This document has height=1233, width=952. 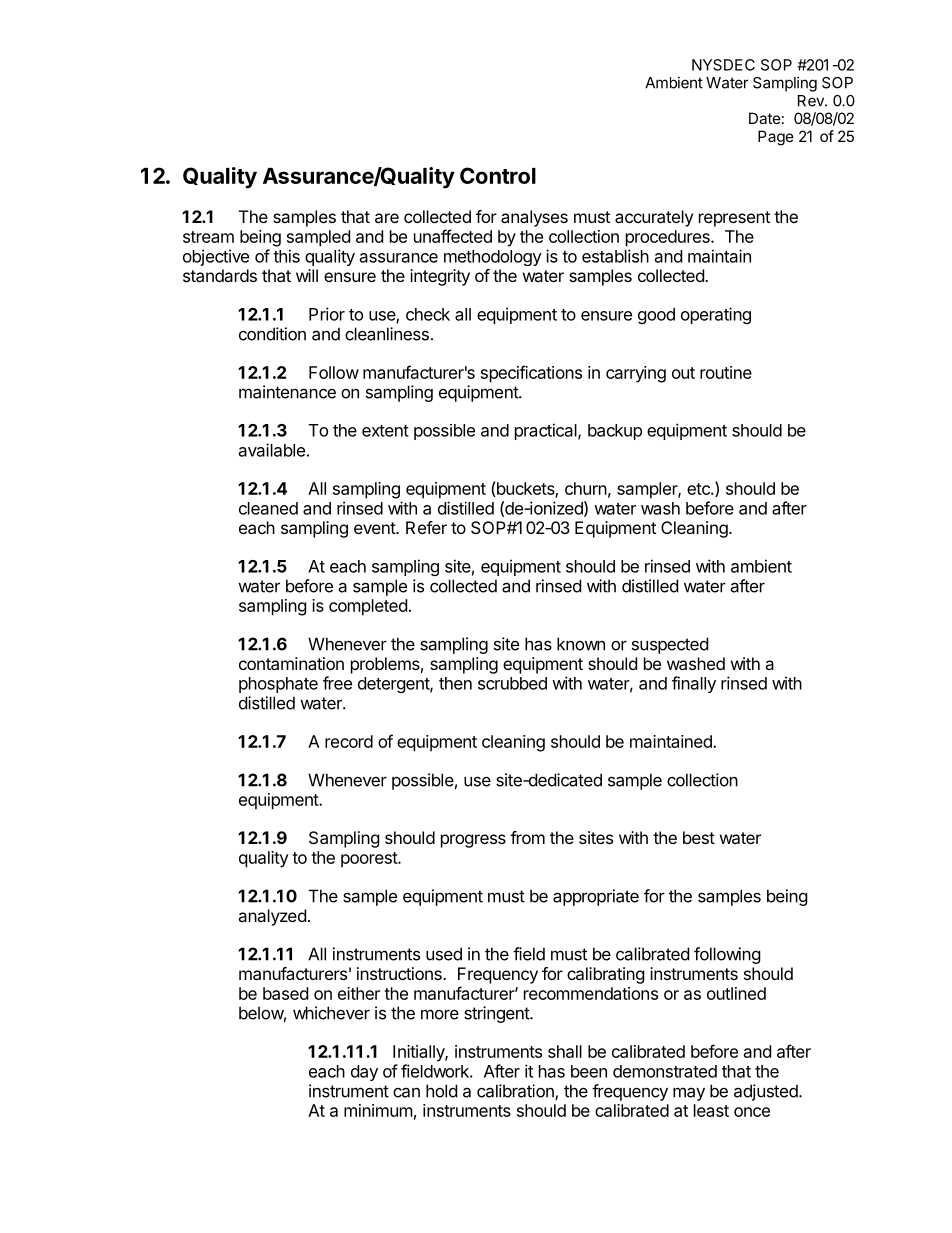 What do you see at coordinates (498, 175) in the document?
I see `Control` at bounding box center [498, 175].
